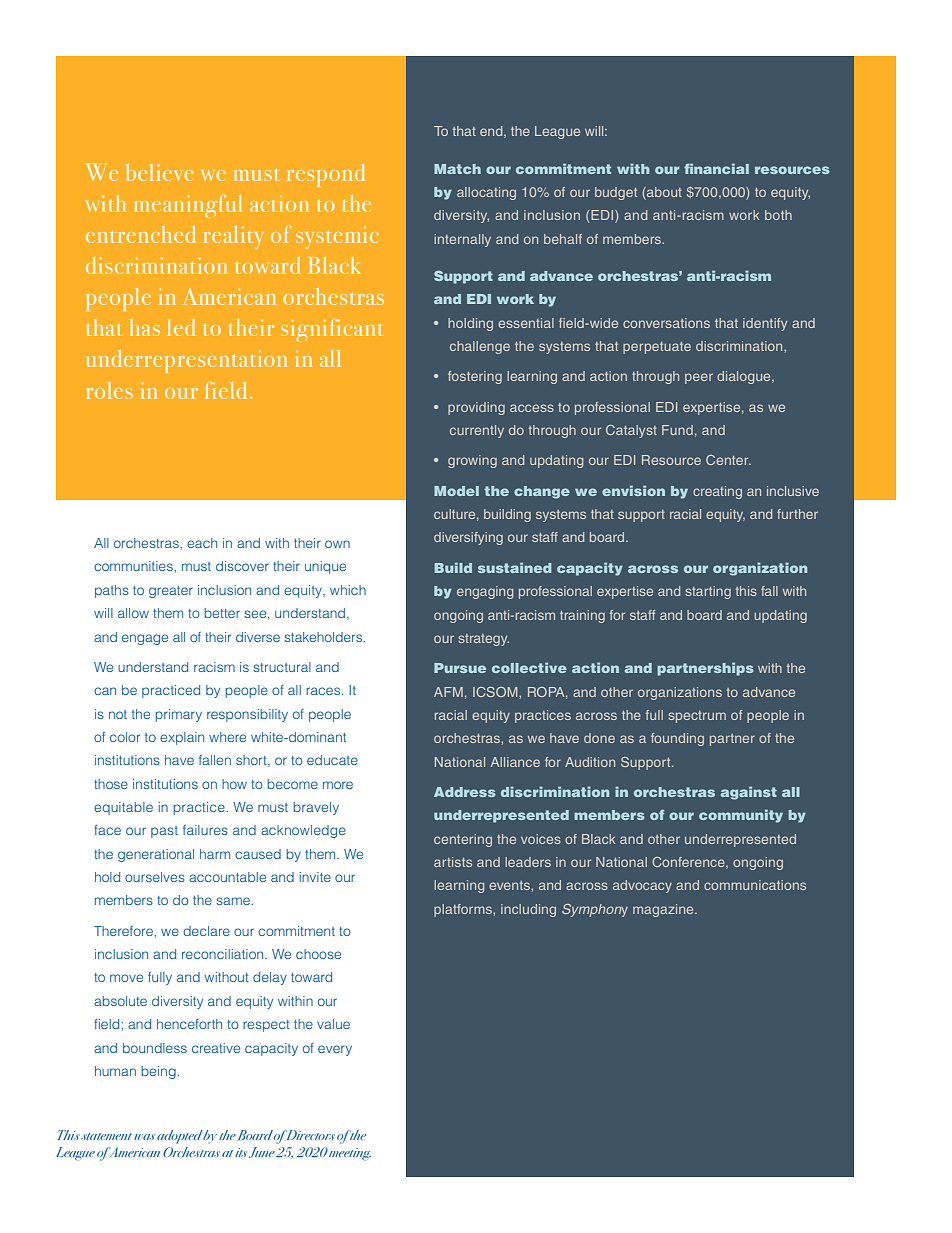 Image resolution: width=952 pixels, height=1233 pixels. What do you see at coordinates (664, 910) in the screenshot?
I see `magazine` at bounding box center [664, 910].
